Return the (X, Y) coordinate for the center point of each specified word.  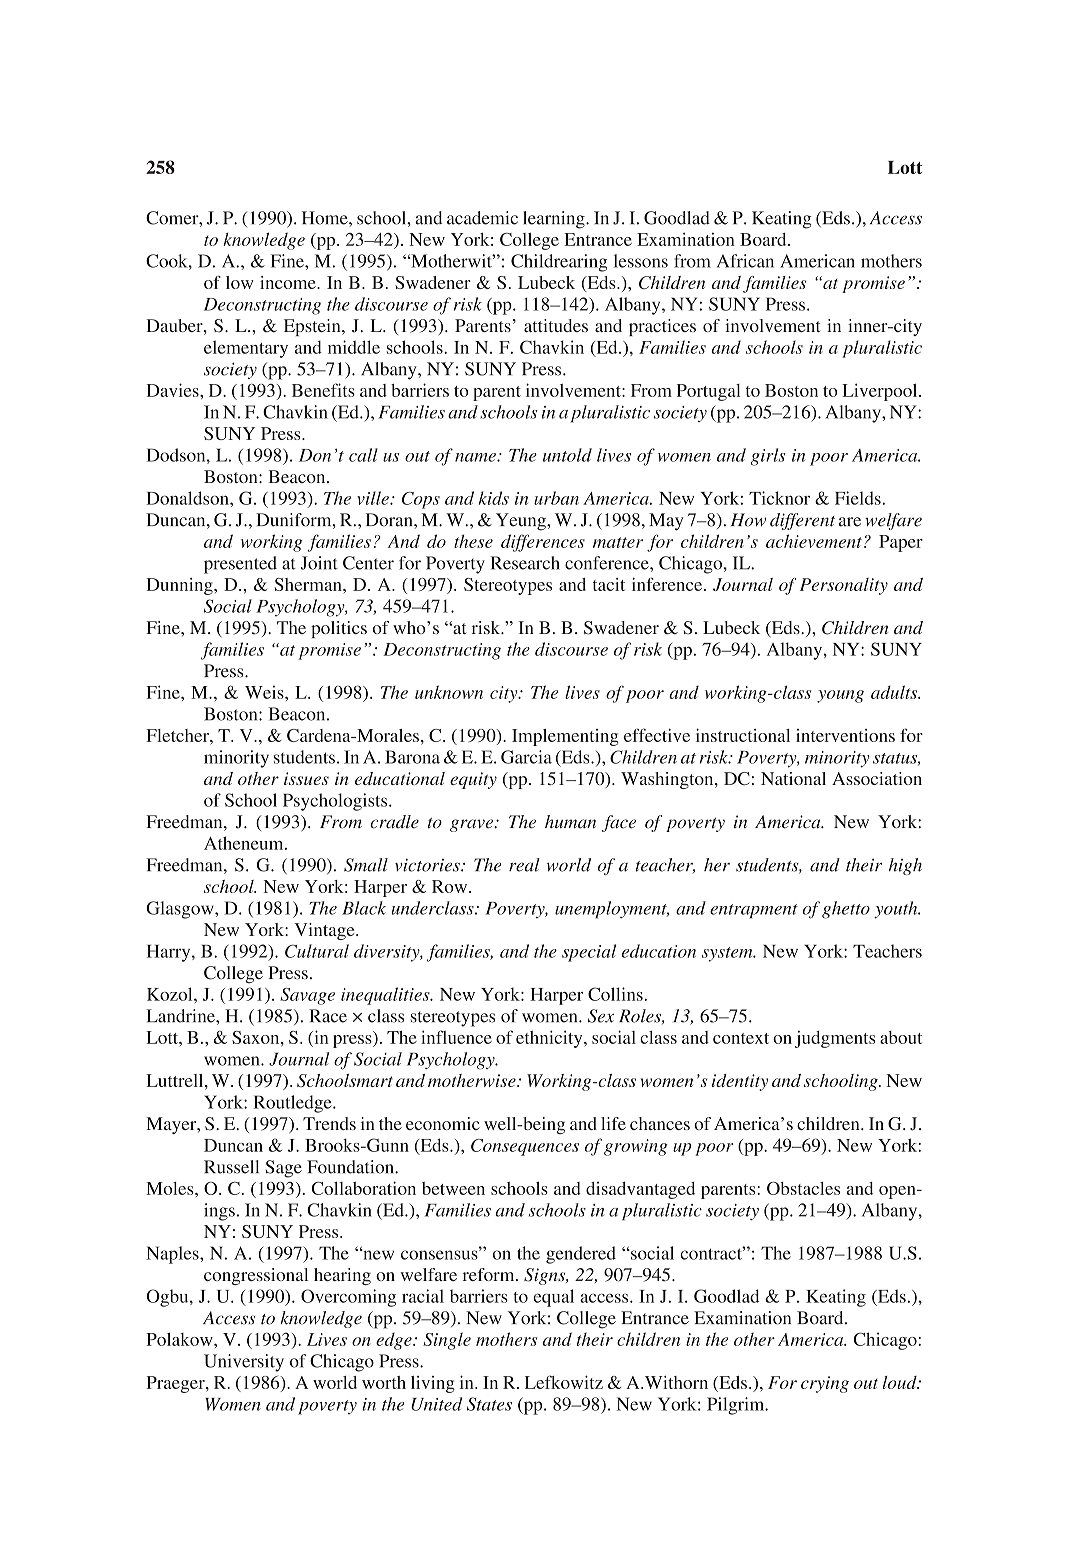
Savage (307, 996)
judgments (835, 1039)
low (239, 282)
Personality (844, 586)
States (489, 1404)
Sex (601, 1016)
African (745, 261)
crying (825, 1384)
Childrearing (559, 263)
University (244, 1363)
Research (525, 563)
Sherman (309, 584)
